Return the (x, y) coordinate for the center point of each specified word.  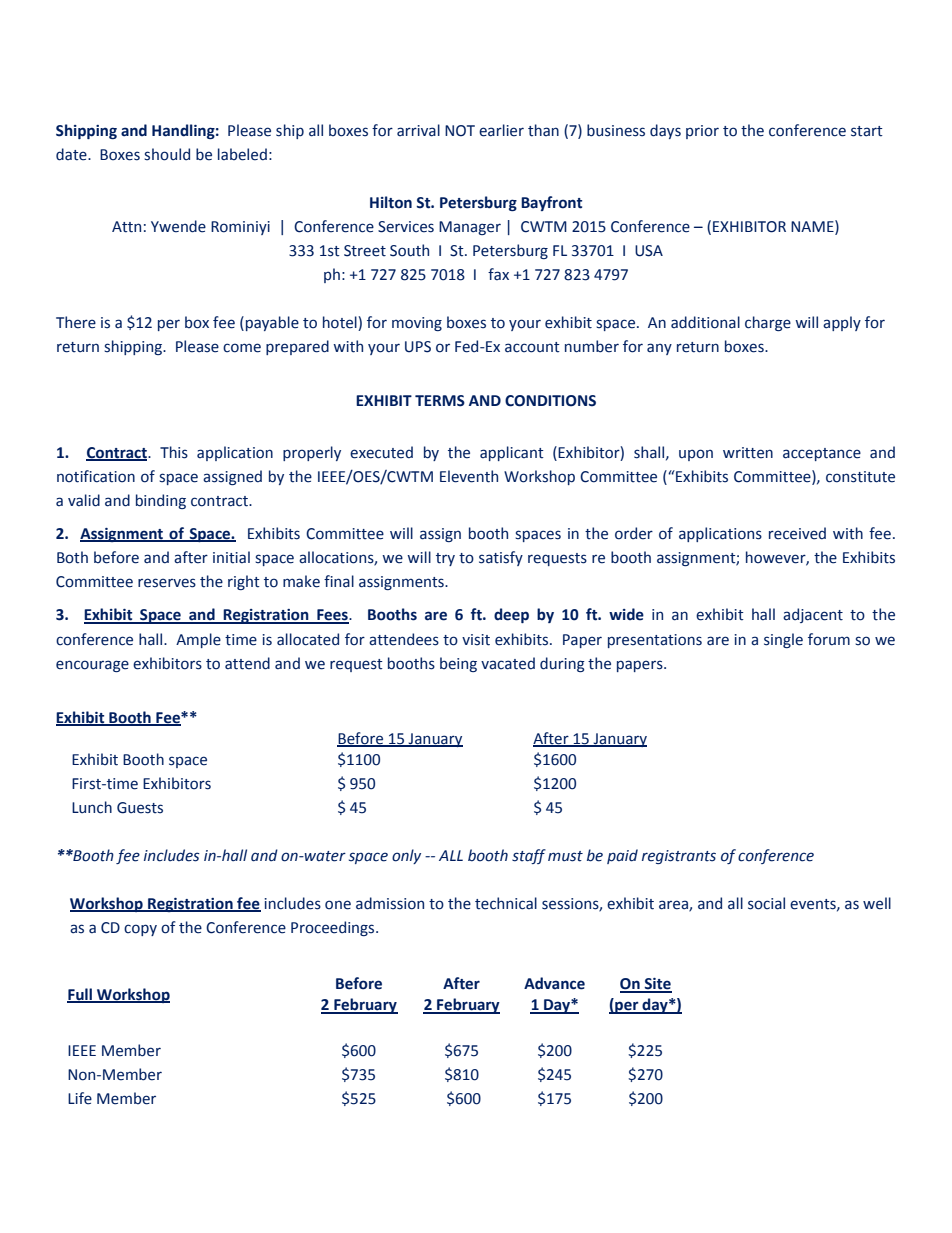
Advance (554, 983)
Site (657, 985)
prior (702, 132)
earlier (501, 130)
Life (80, 1098)
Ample (198, 640)
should (167, 154)
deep (511, 615)
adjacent (813, 615)
